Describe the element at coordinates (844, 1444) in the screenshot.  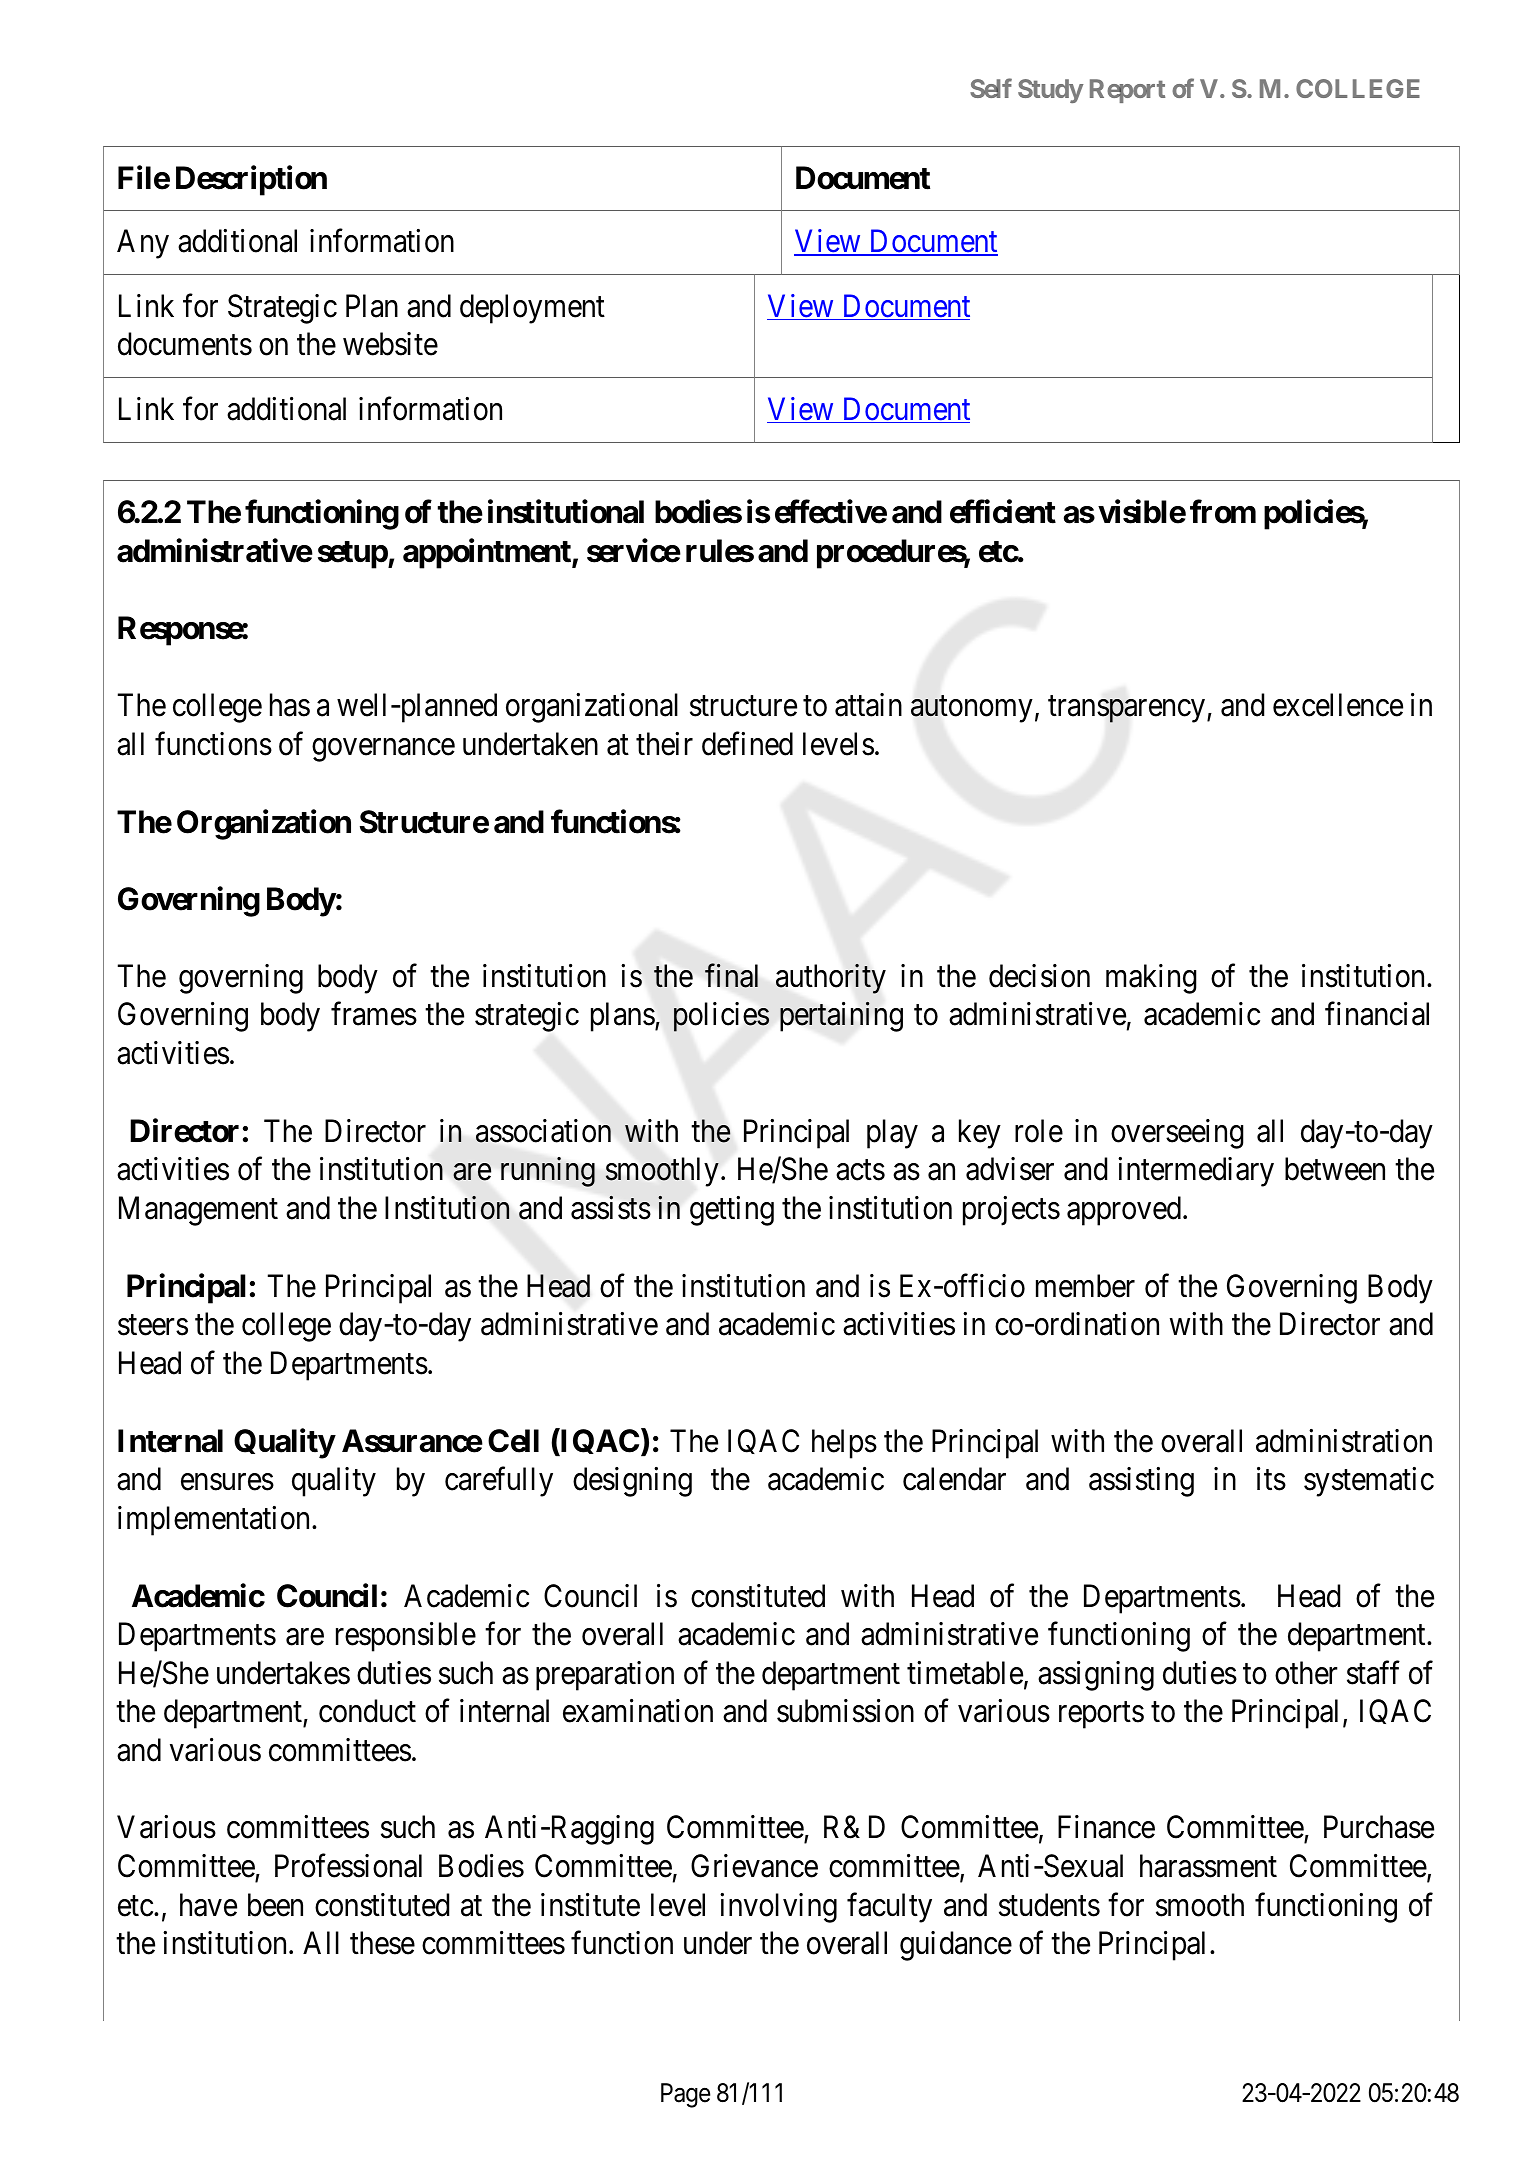
I see `helps` at that location.
